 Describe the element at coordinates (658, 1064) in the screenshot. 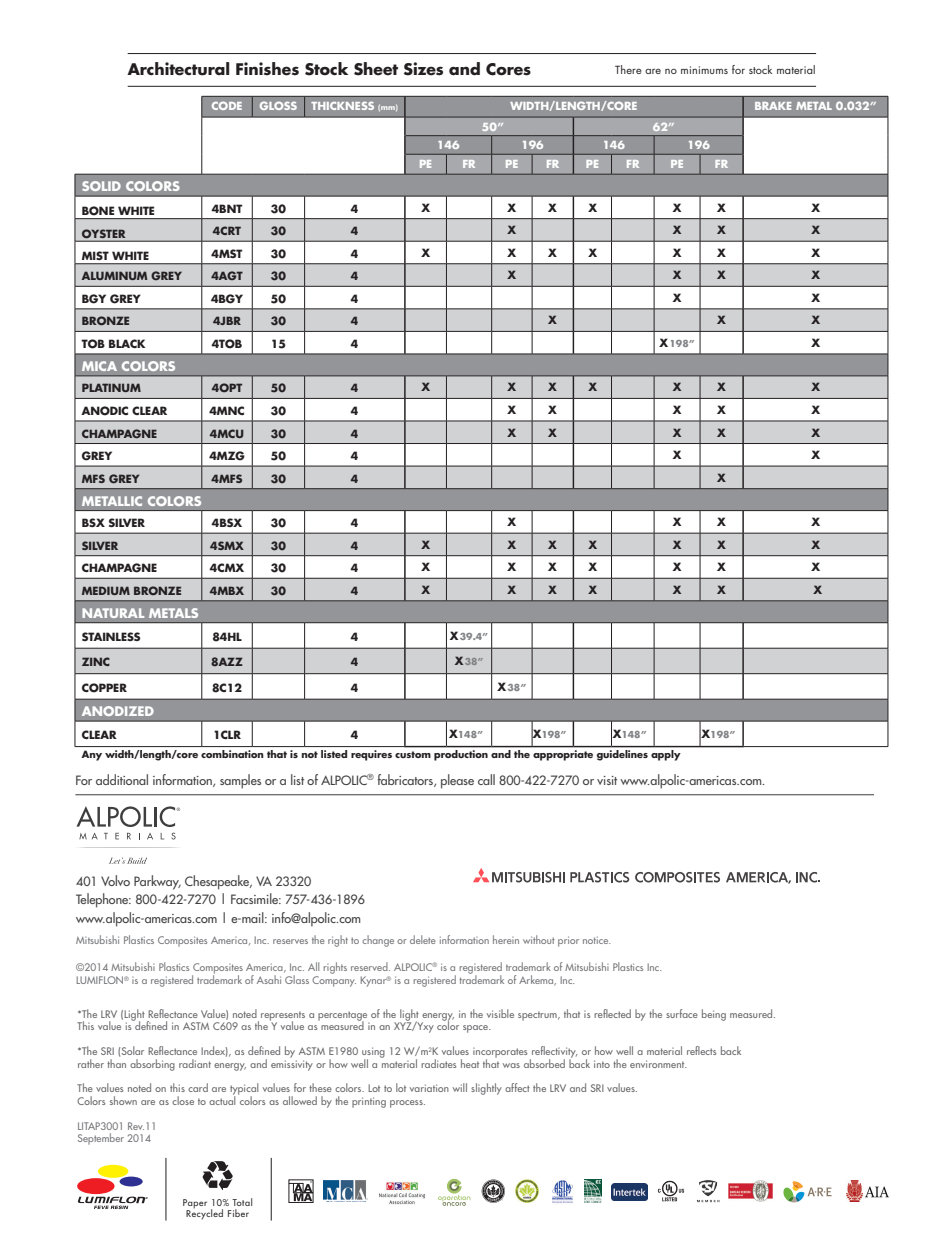

I see `environment` at that location.
